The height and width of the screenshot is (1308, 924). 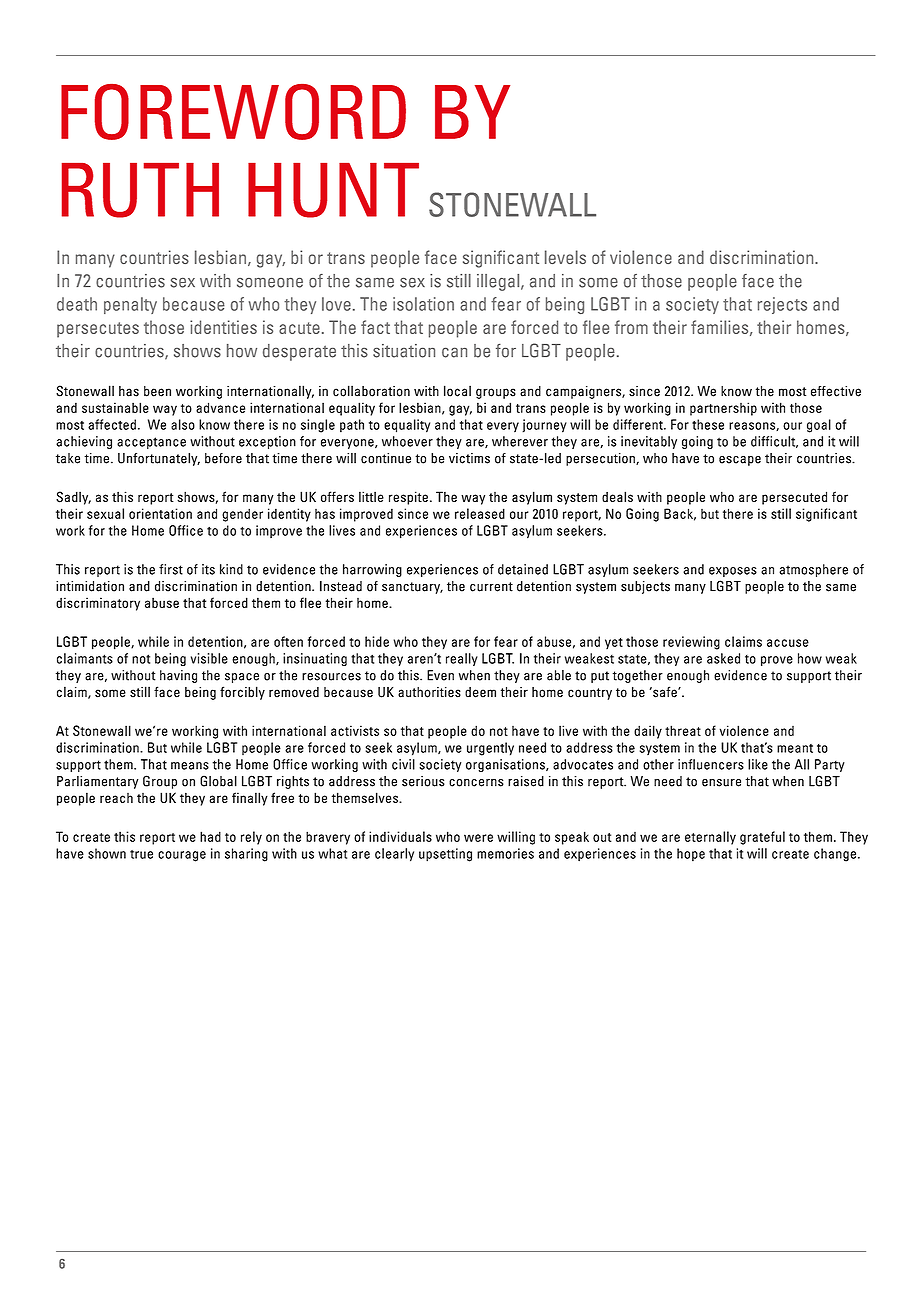 I want to click on were, so click(x=478, y=838).
